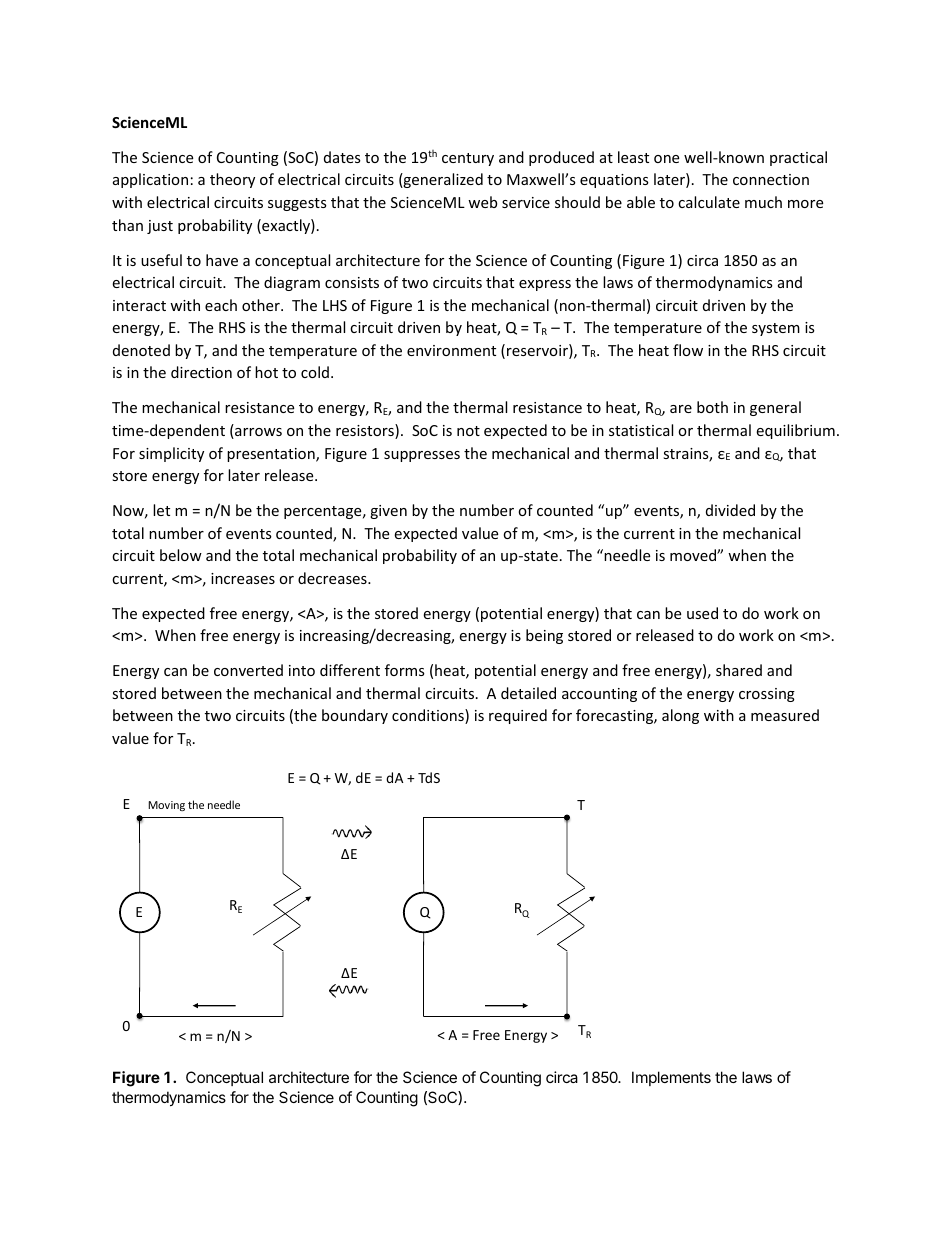  I want to click on Moving, so click(166, 806).
